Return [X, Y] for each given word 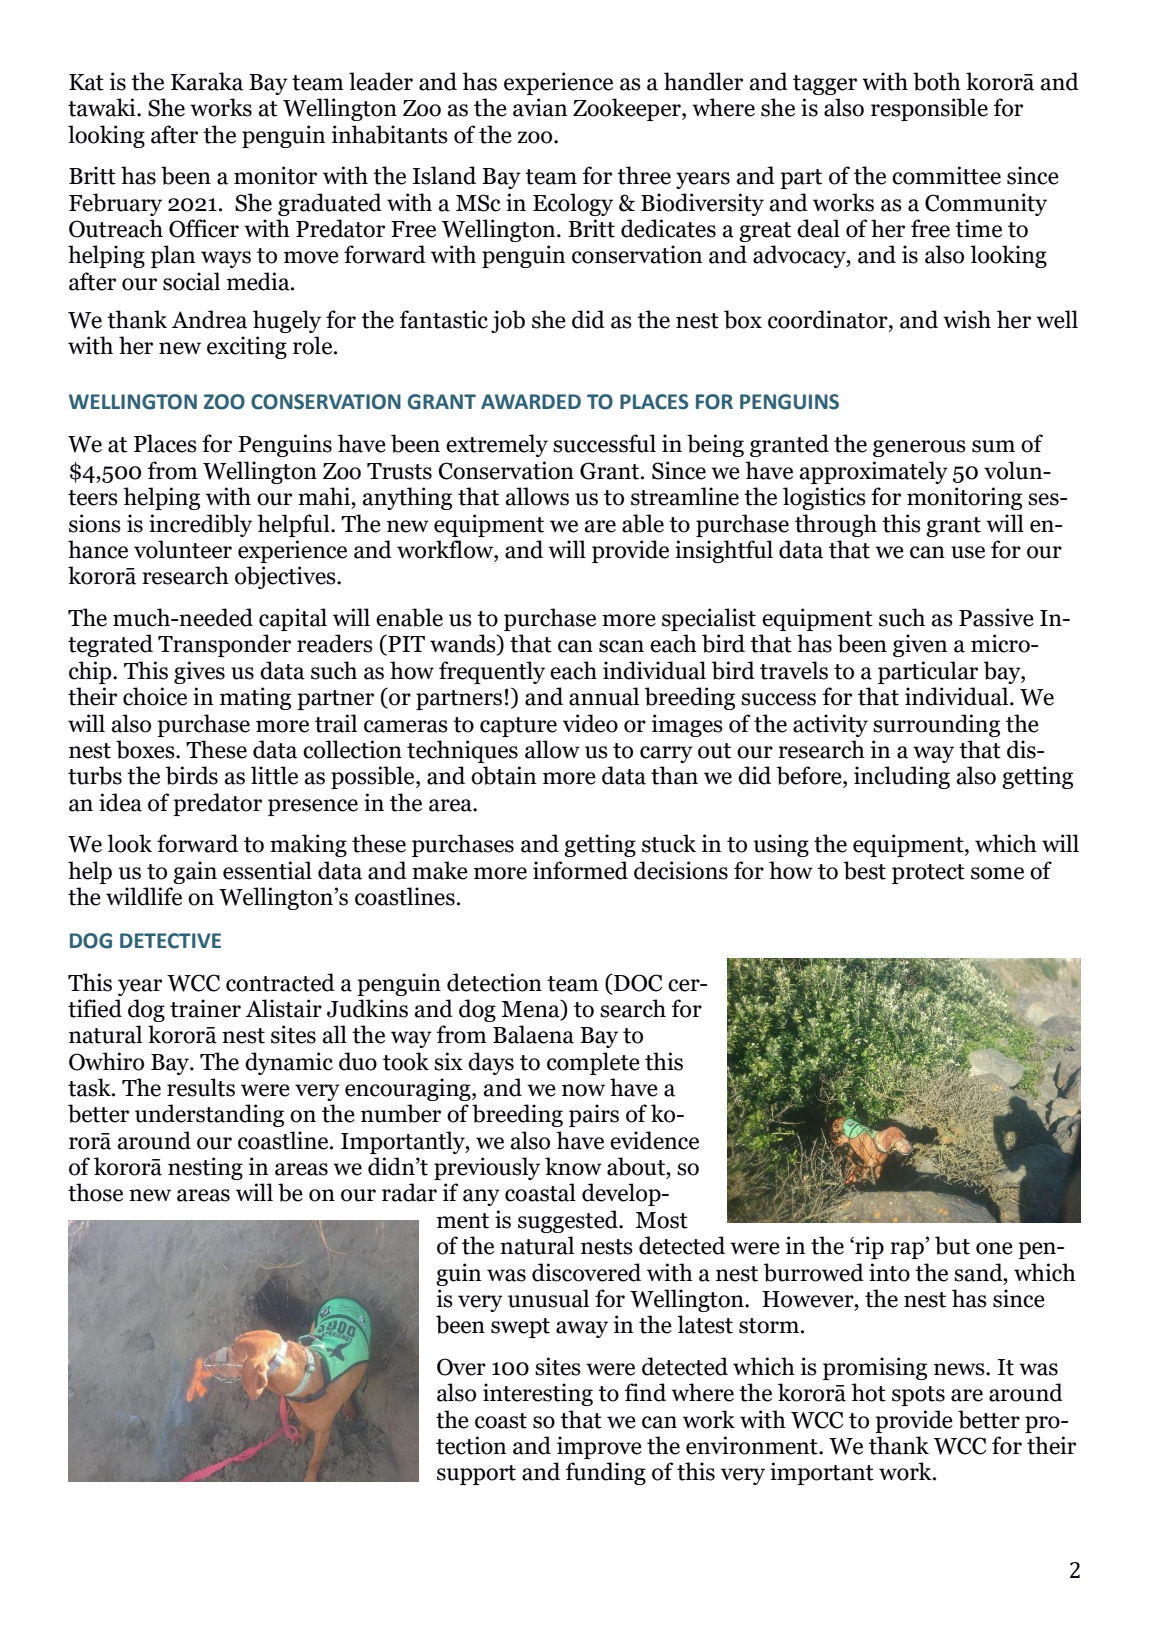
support [476, 1475]
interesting [538, 1394]
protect [928, 874]
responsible [929, 109]
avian [540, 107]
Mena [531, 1009]
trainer [205, 1008]
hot [868, 1392]
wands [464, 644]
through [836, 525]
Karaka [207, 81]
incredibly [200, 525]
